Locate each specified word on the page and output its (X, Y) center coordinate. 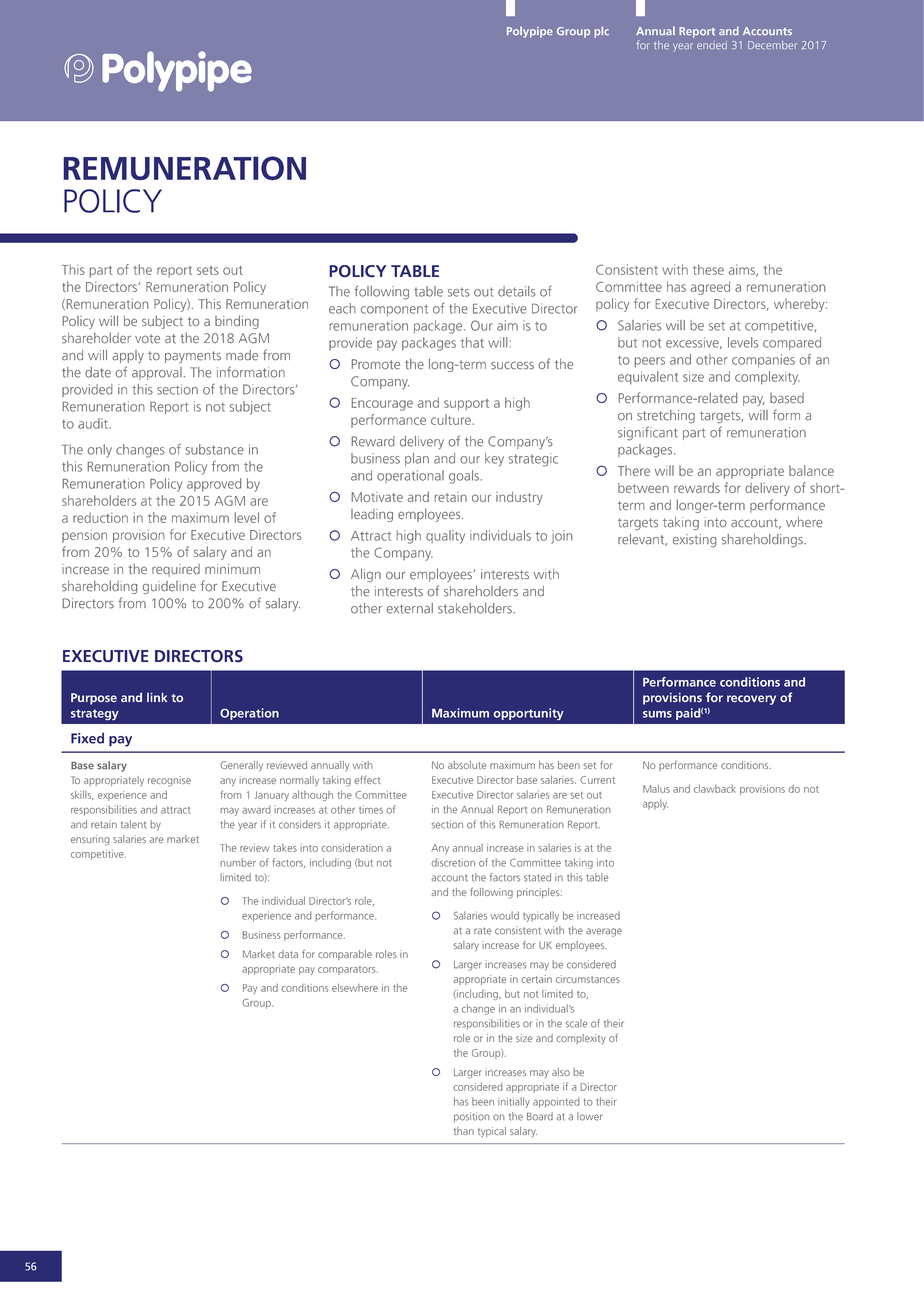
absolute (467, 765)
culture (451, 419)
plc (601, 32)
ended (712, 45)
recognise (169, 781)
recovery (751, 700)
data (288, 954)
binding (237, 322)
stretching (666, 416)
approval (157, 373)
